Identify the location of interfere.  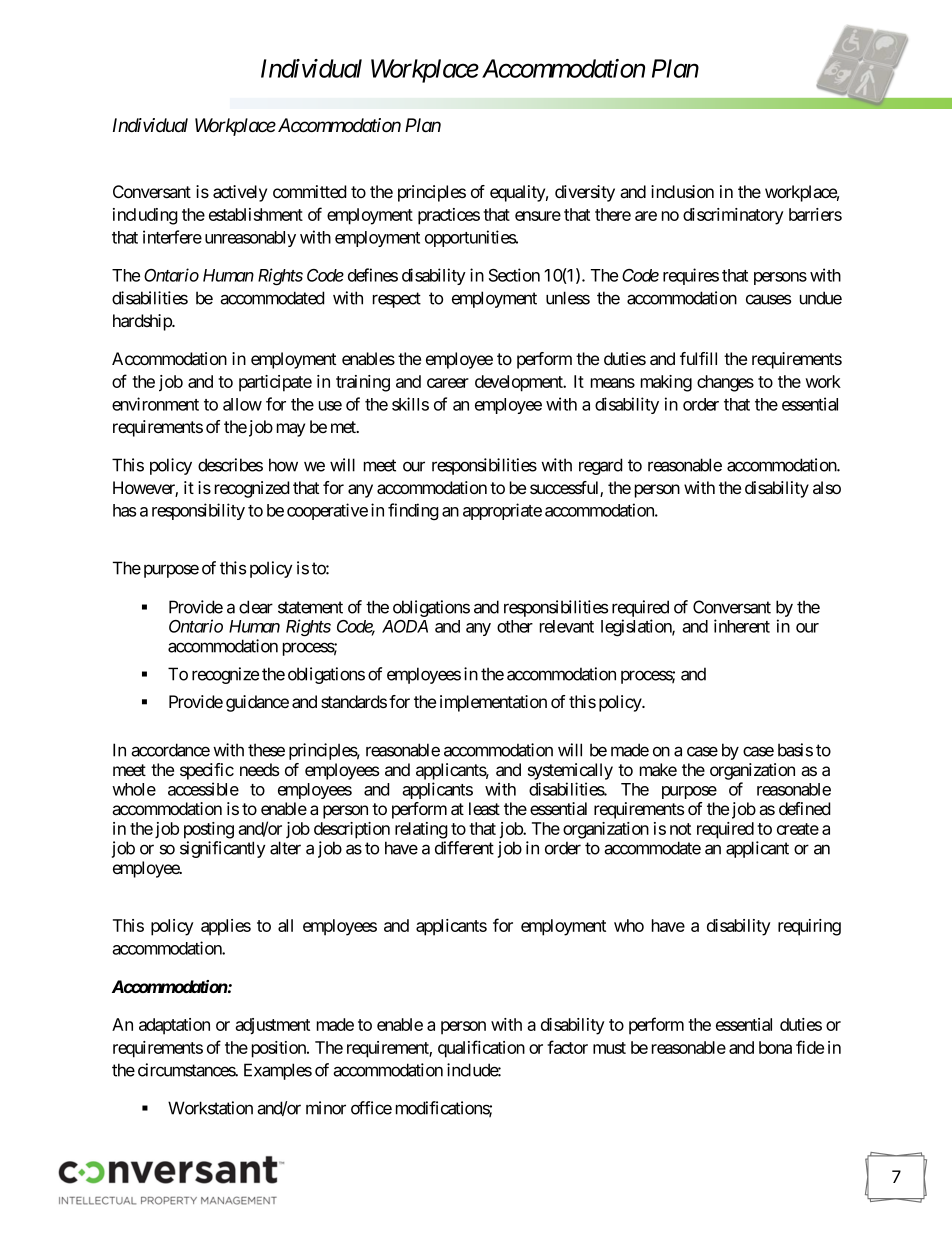
(172, 237).
